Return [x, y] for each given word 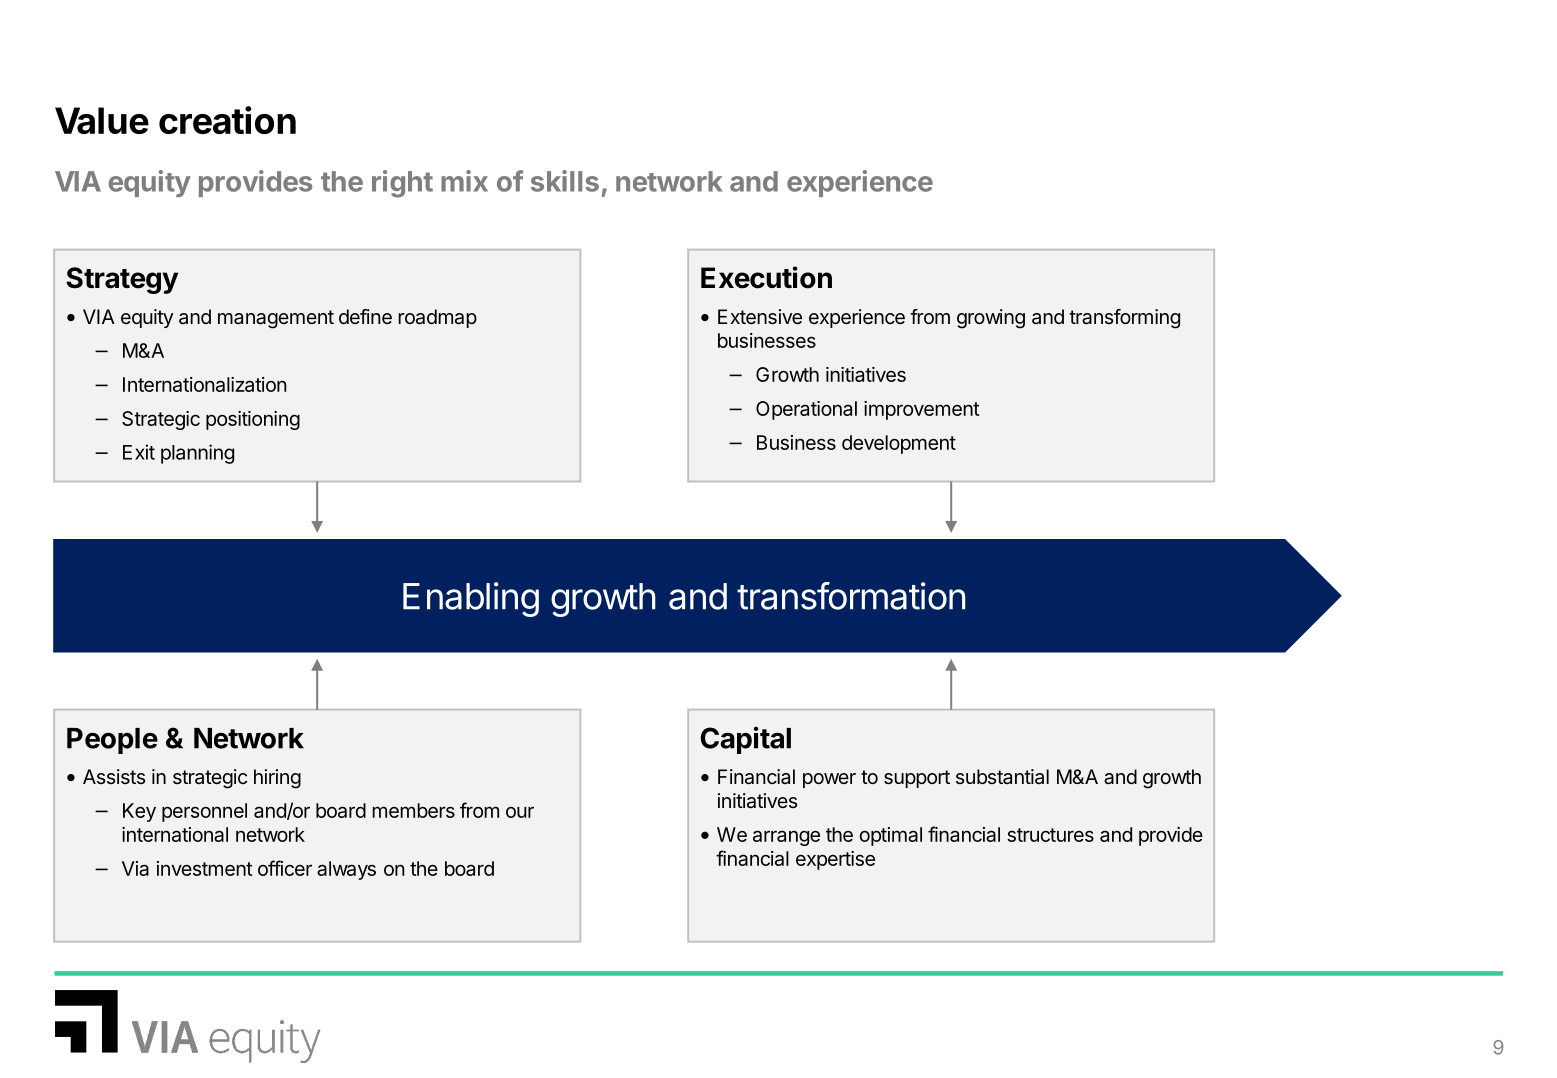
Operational [806, 410]
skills [565, 181]
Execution [766, 277]
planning [197, 454]
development [899, 444]
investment [204, 868]
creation [227, 120]
